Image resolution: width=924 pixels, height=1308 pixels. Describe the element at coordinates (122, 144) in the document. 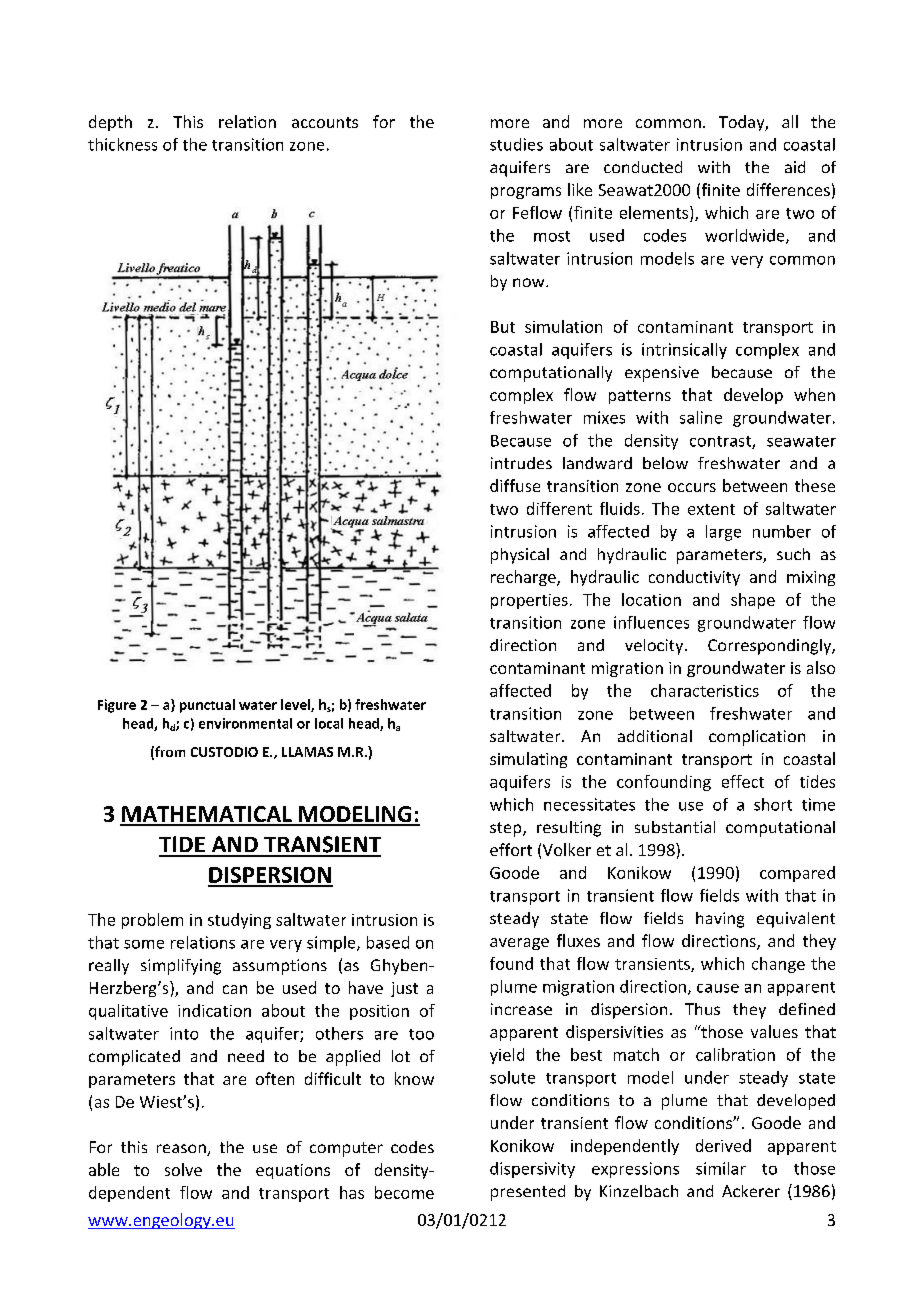

I see `thickness` at that location.
